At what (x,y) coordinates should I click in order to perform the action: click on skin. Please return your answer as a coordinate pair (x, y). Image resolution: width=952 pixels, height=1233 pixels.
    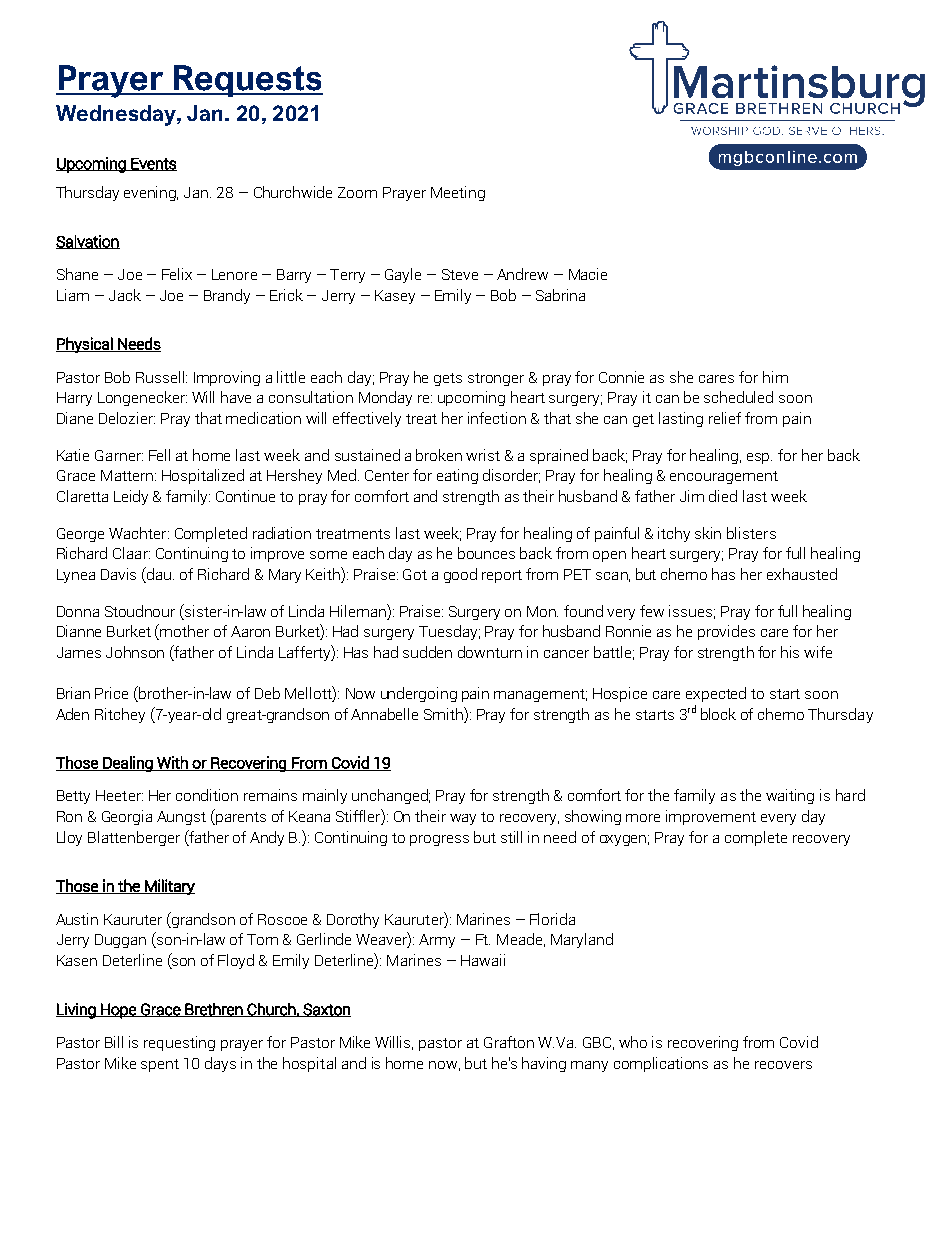
    Looking at the image, I should click on (708, 533).
